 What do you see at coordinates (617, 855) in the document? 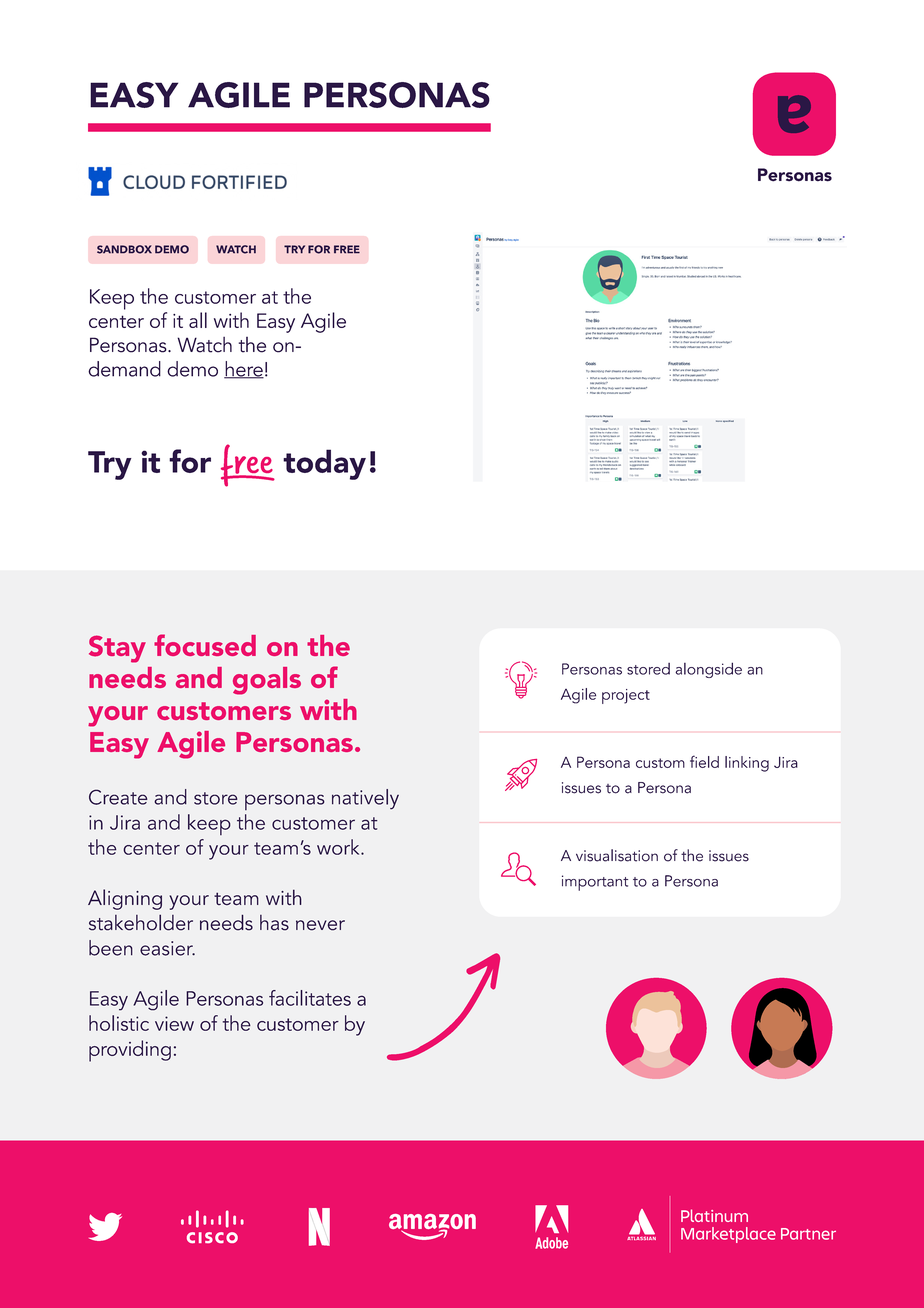
I see `visualisation` at bounding box center [617, 855].
